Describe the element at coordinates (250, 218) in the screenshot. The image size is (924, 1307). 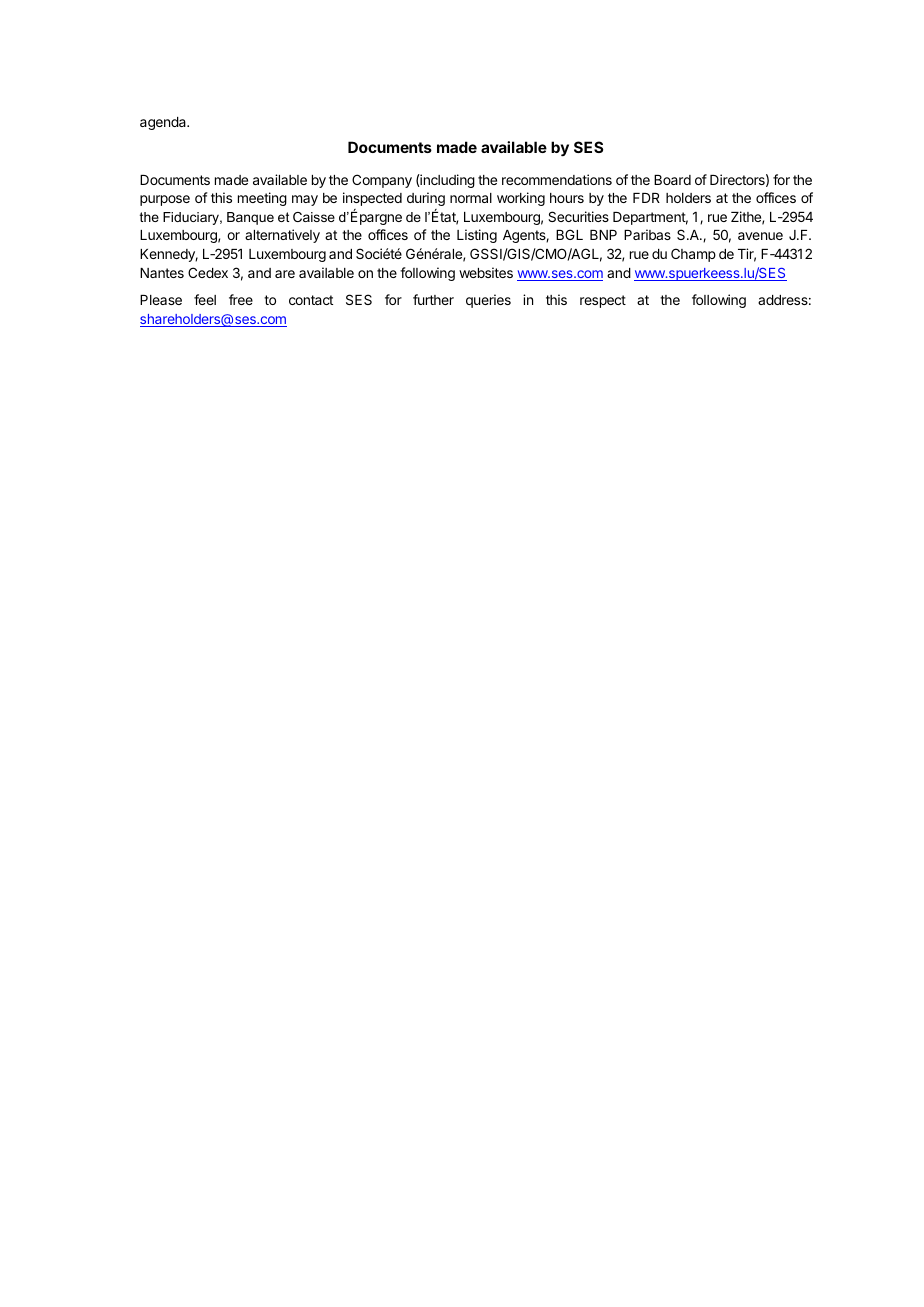
I see `Banque` at that location.
